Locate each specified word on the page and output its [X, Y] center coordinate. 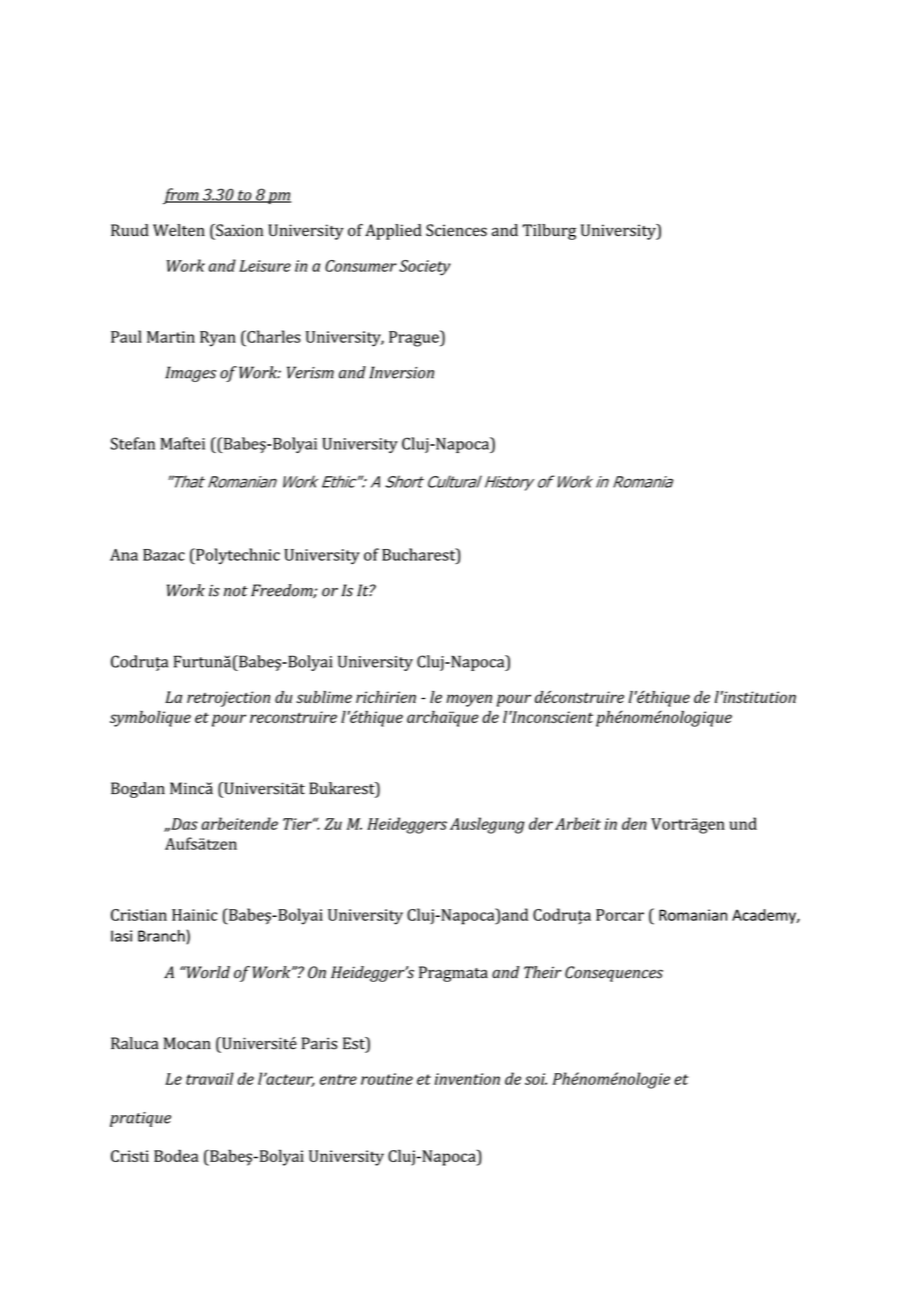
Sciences [456, 230]
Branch [161, 936]
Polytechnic [237, 556]
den [634, 823]
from [182, 196]
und [743, 823]
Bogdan [138, 790]
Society [425, 268]
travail [210, 1078]
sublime [324, 697]
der [541, 823]
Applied [393, 232]
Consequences [614, 974]
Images [190, 374]
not [236, 591]
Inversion [401, 372]
